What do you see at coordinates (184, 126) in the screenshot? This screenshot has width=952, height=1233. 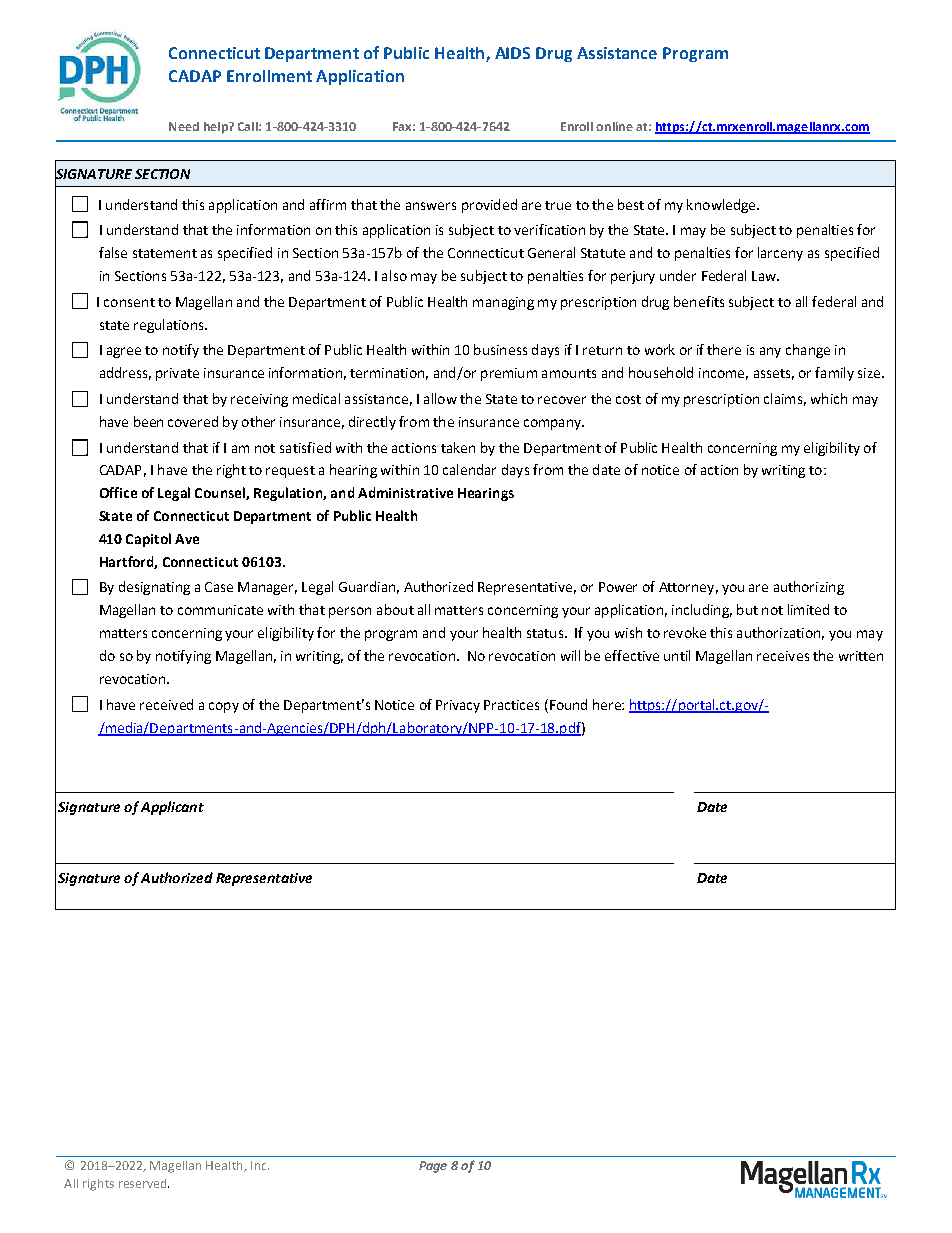 I see `Need` at bounding box center [184, 126].
